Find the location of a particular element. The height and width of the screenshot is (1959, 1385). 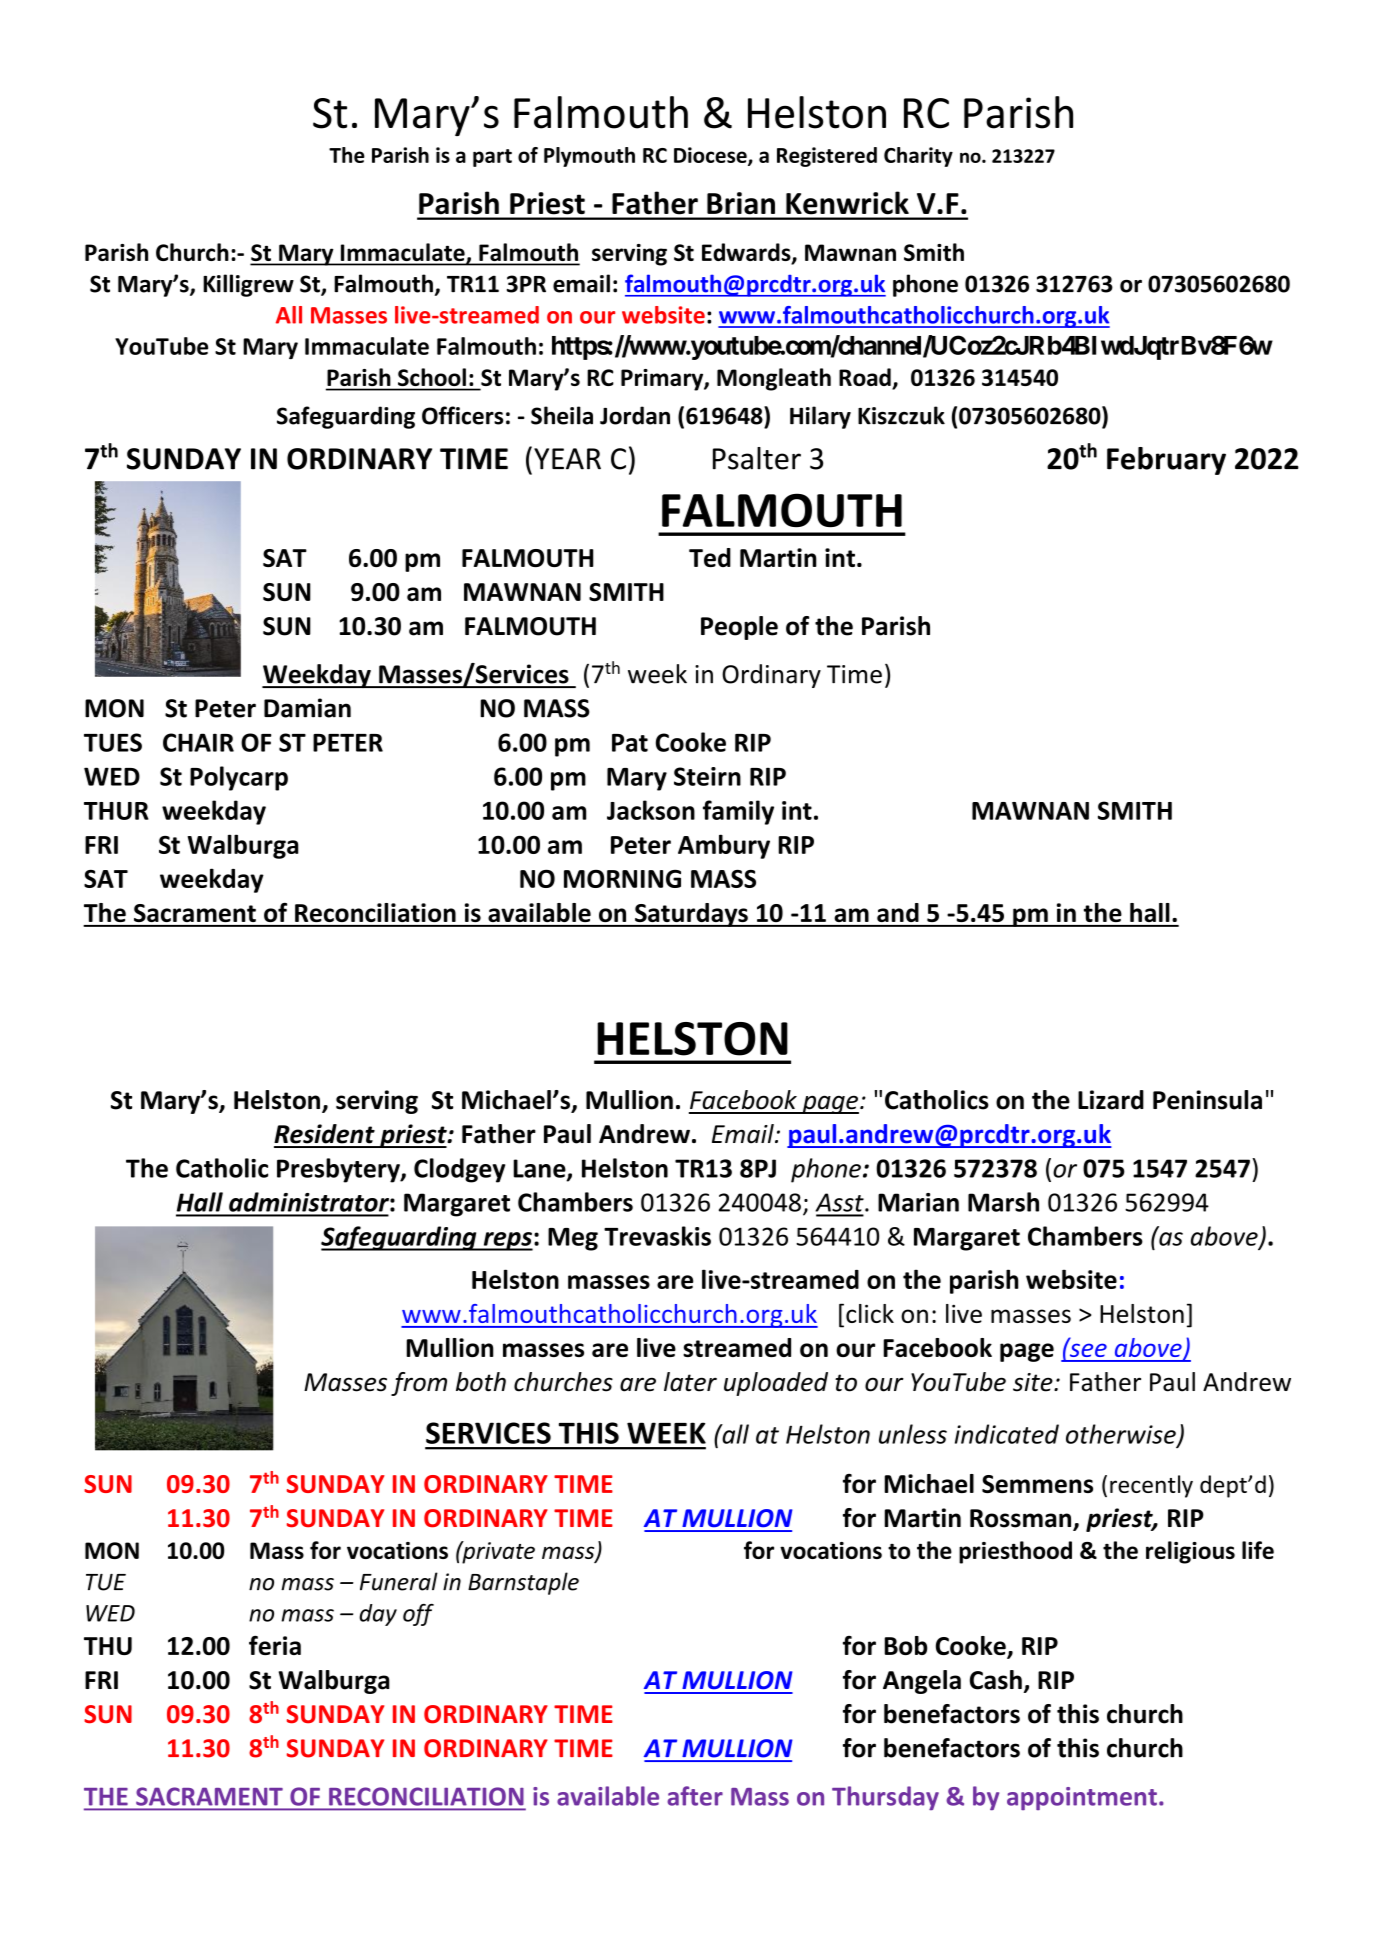

Funeral is located at coordinates (399, 1581).
